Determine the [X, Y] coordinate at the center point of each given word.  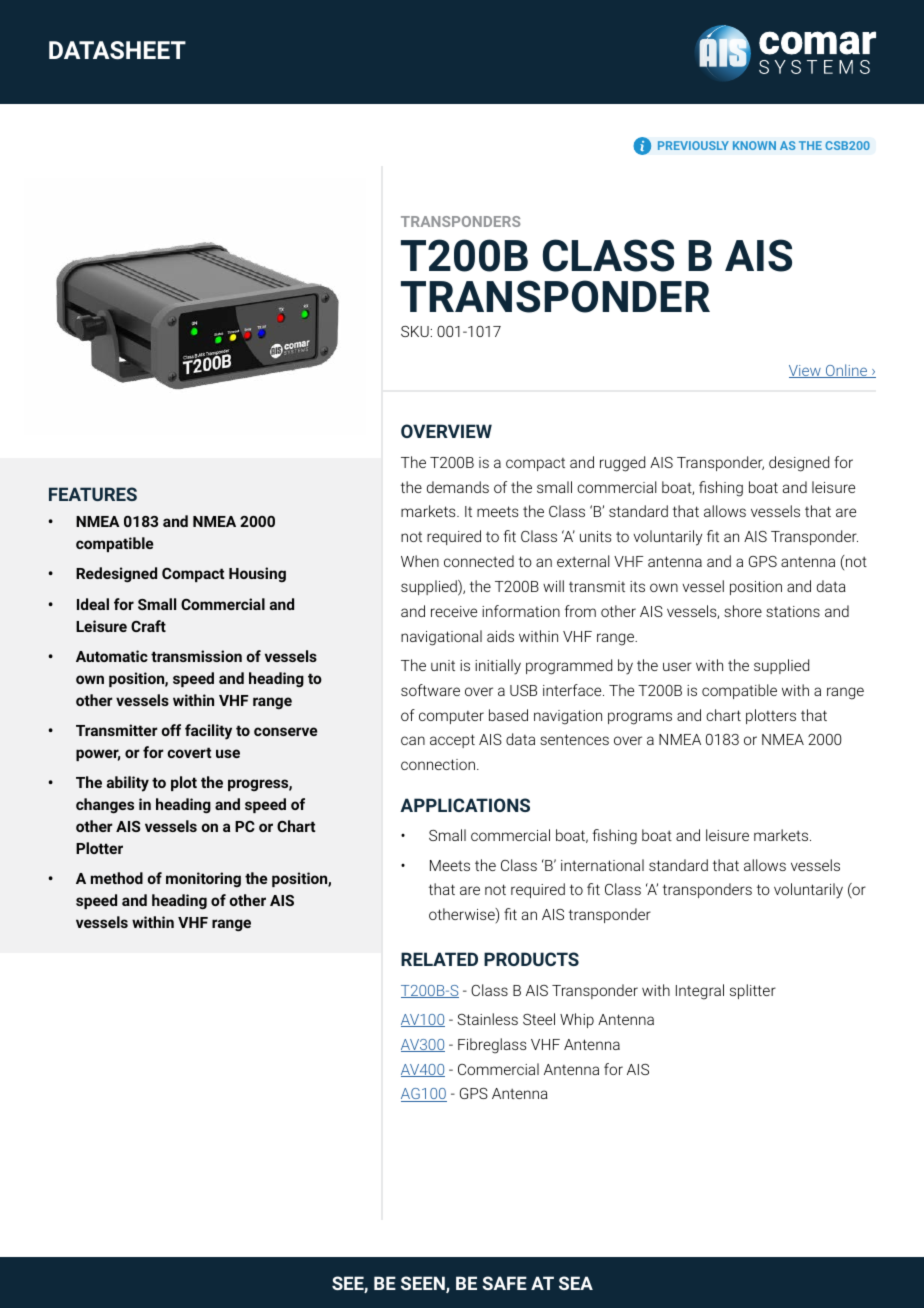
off [171, 730]
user [677, 666]
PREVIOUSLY [693, 145]
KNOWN [754, 145]
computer [451, 717]
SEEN [424, 1284]
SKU [415, 331]
